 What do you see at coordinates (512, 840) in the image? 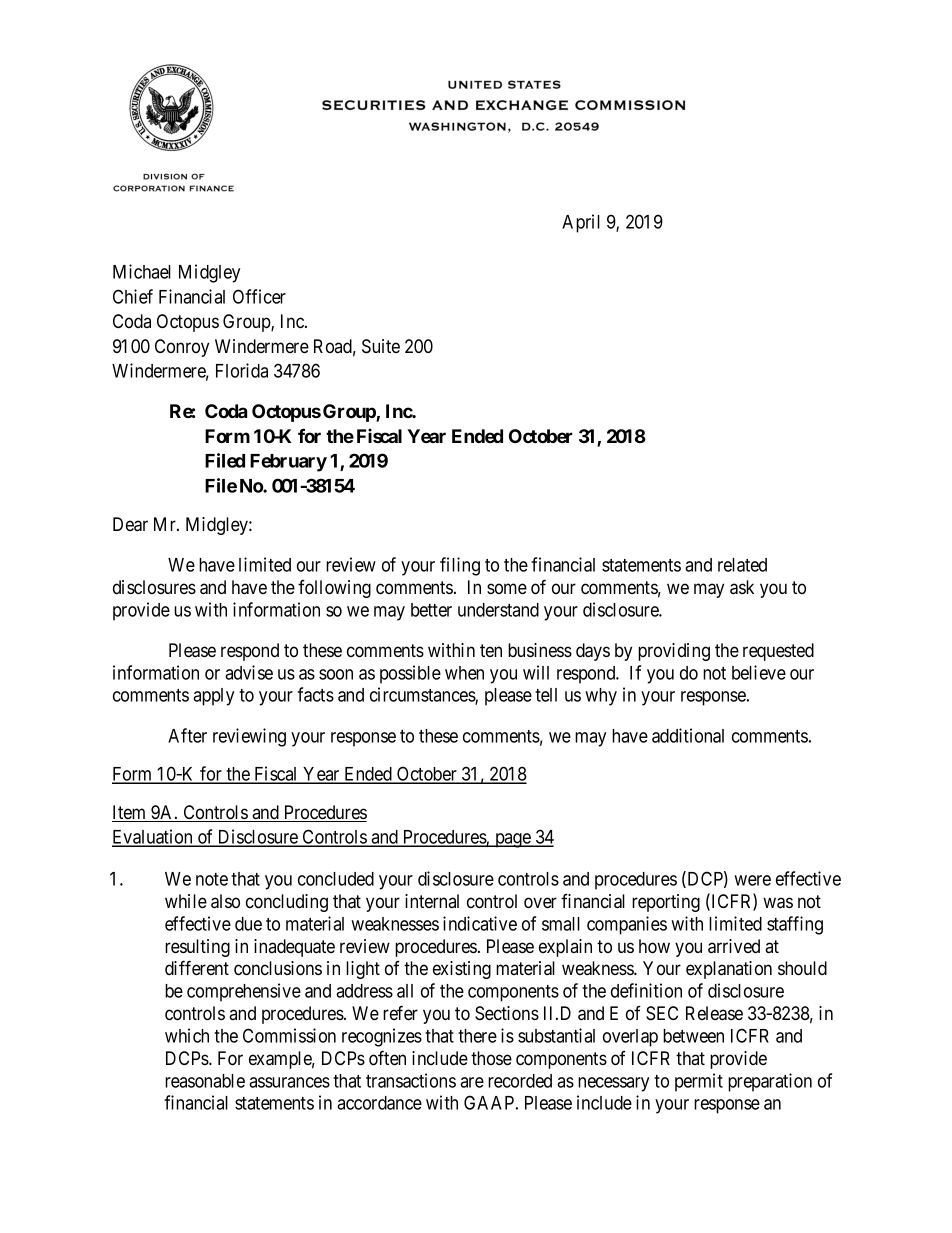
I see `page` at bounding box center [512, 840].
